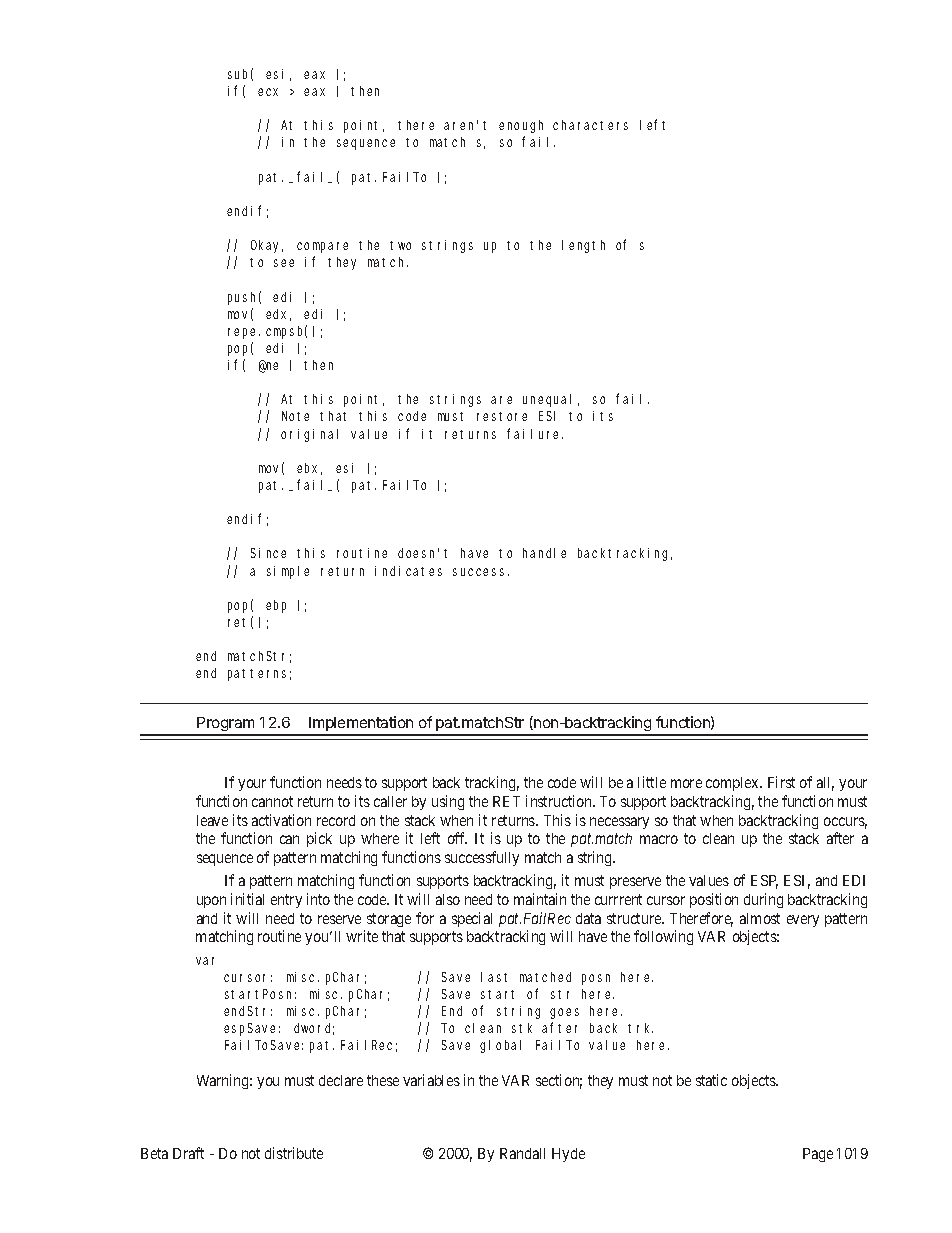 This page has height=1233, width=952. I want to click on using, so click(448, 802).
